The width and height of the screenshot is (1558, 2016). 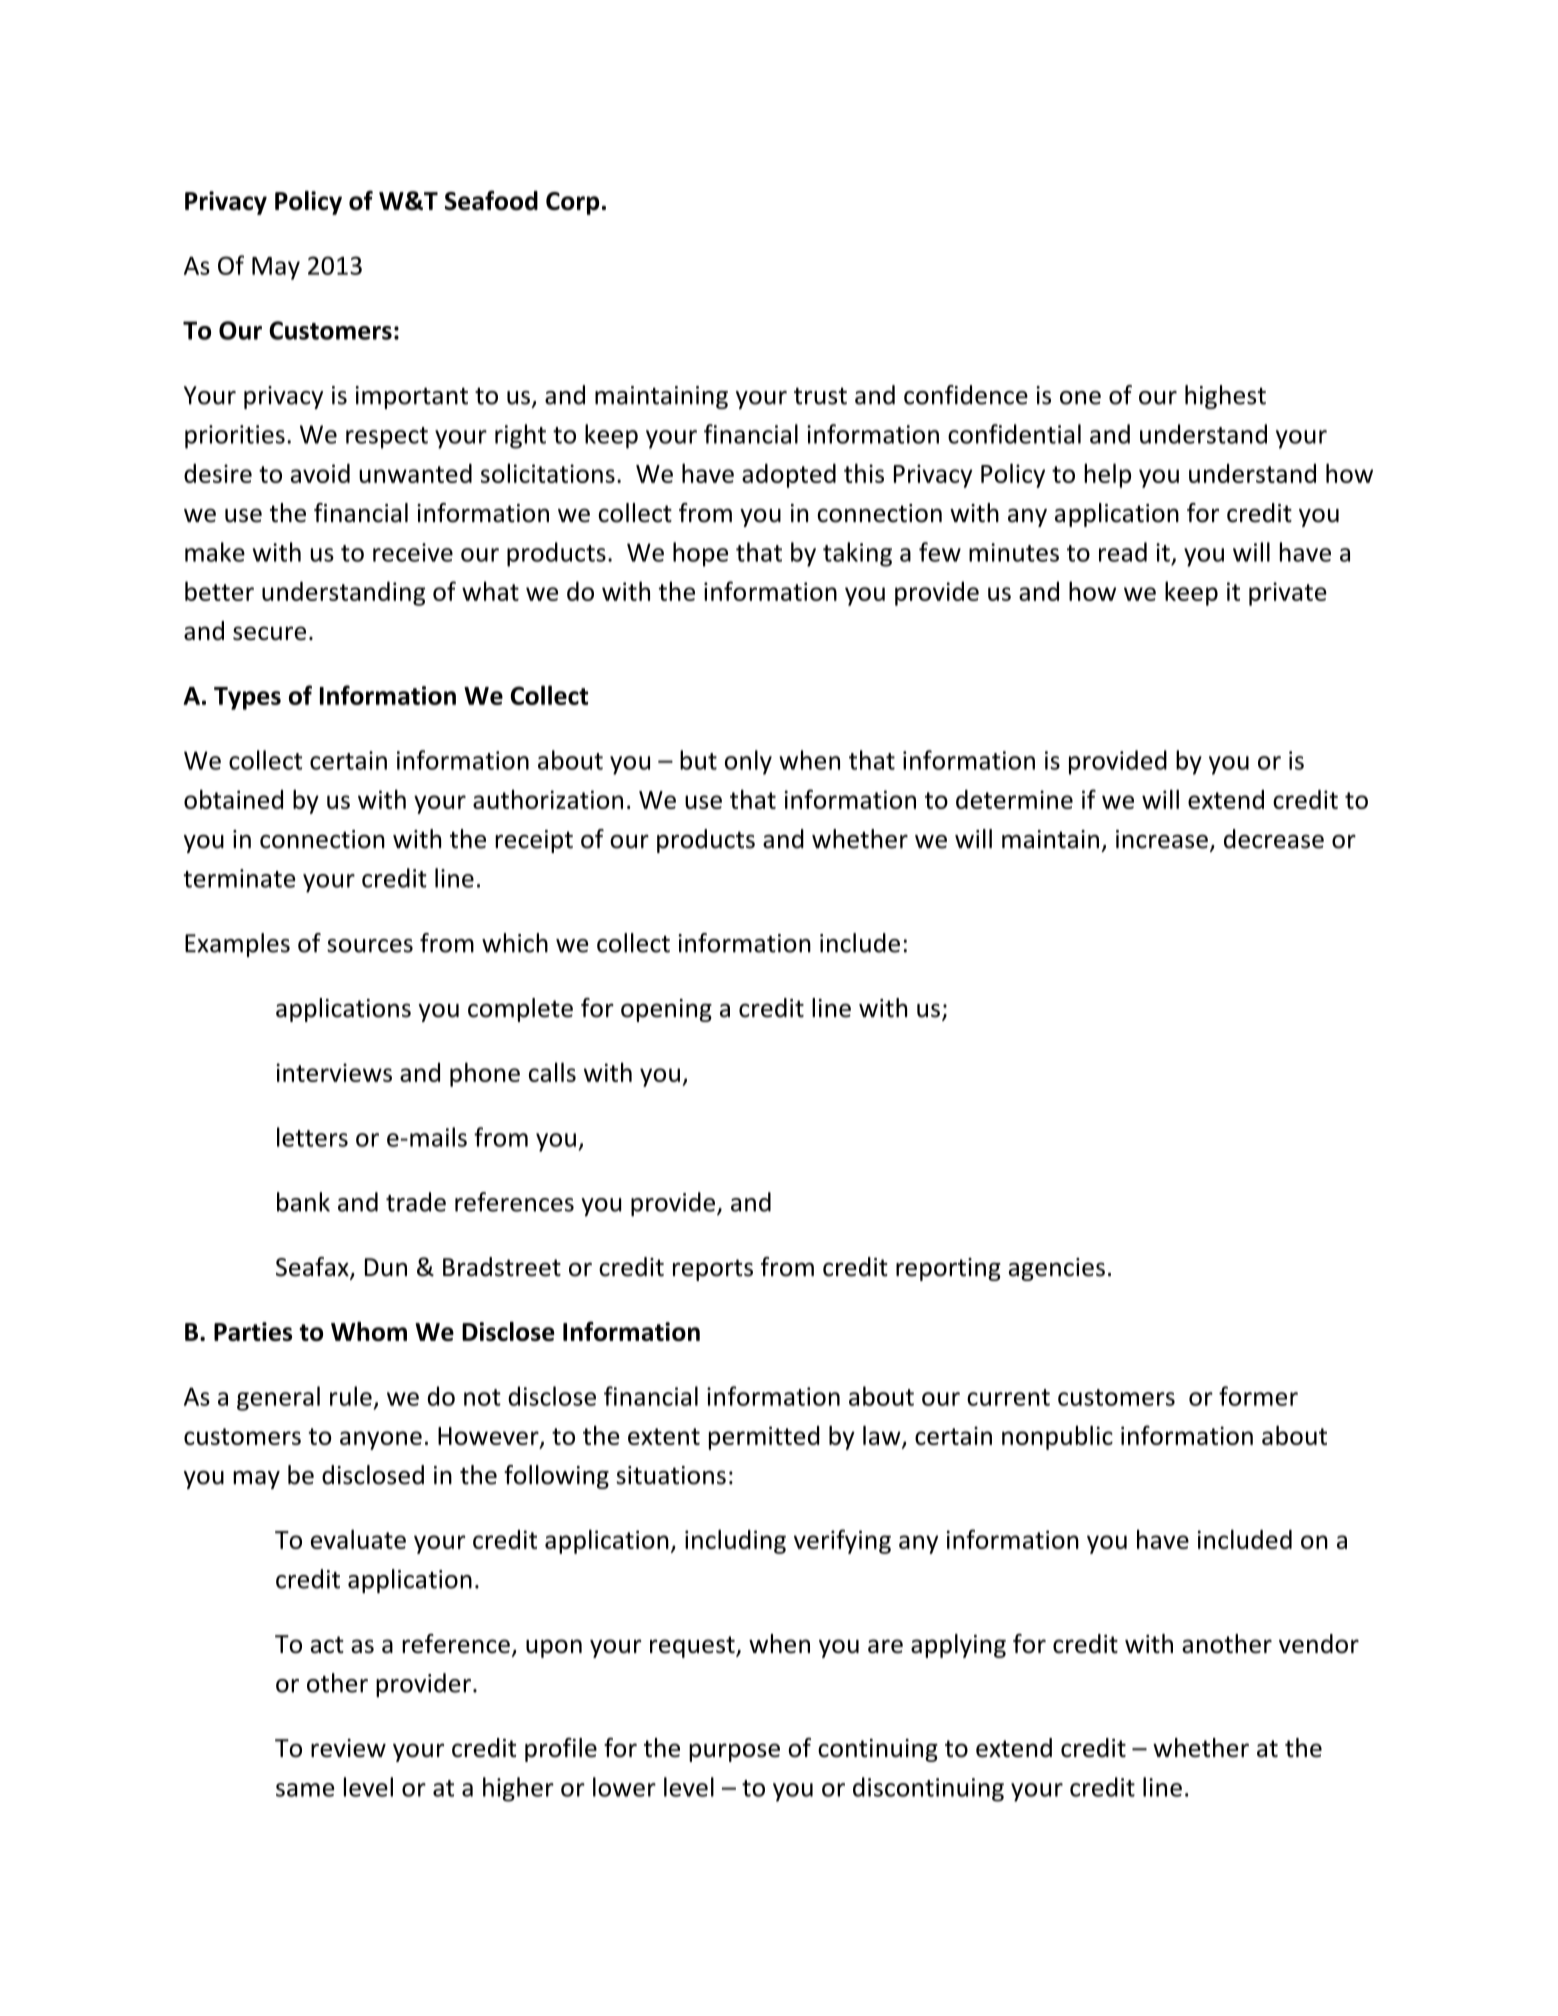 What do you see at coordinates (666, 1010) in the screenshot?
I see `opening` at bounding box center [666, 1010].
